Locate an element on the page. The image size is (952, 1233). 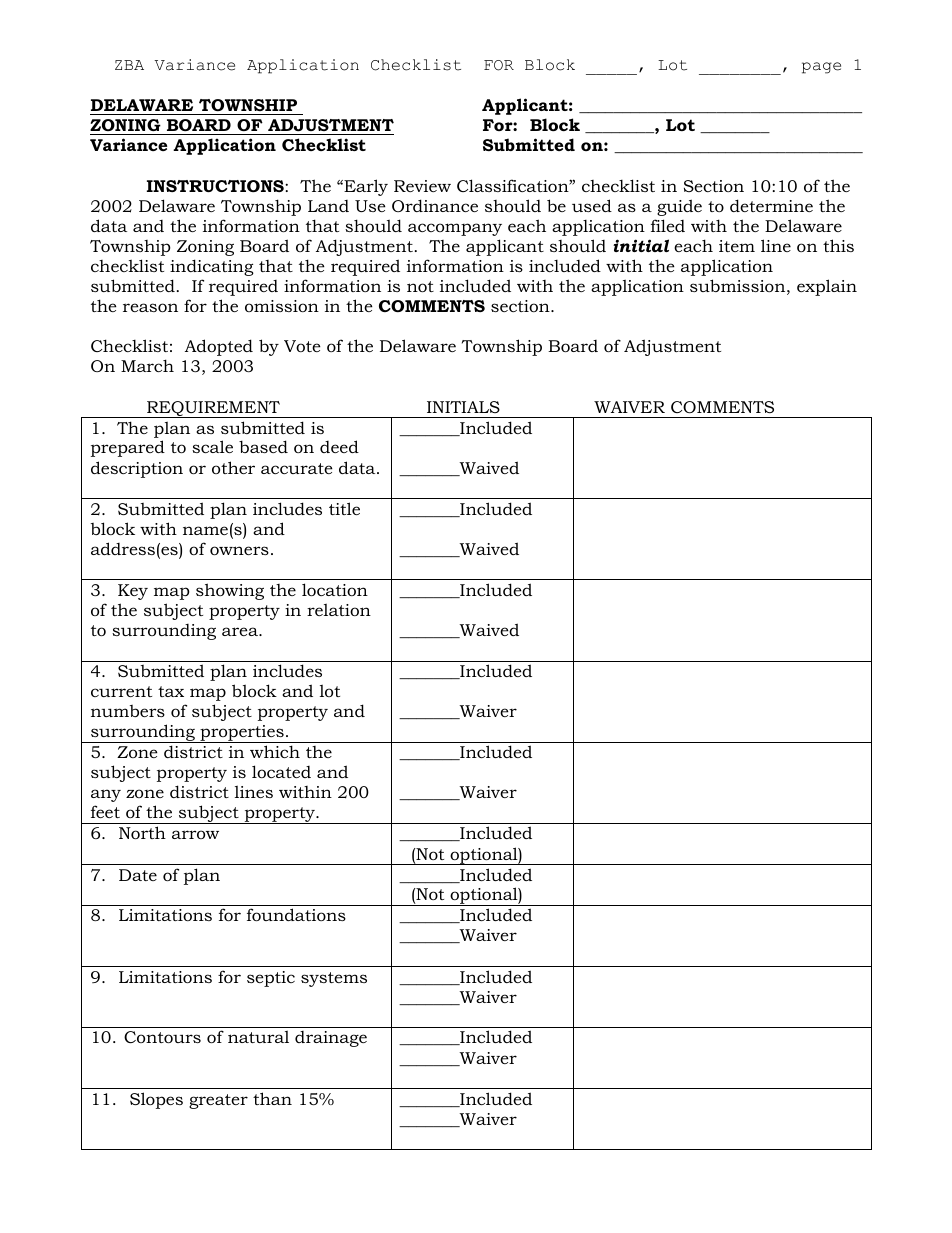
drainage is located at coordinates (331, 1039).
